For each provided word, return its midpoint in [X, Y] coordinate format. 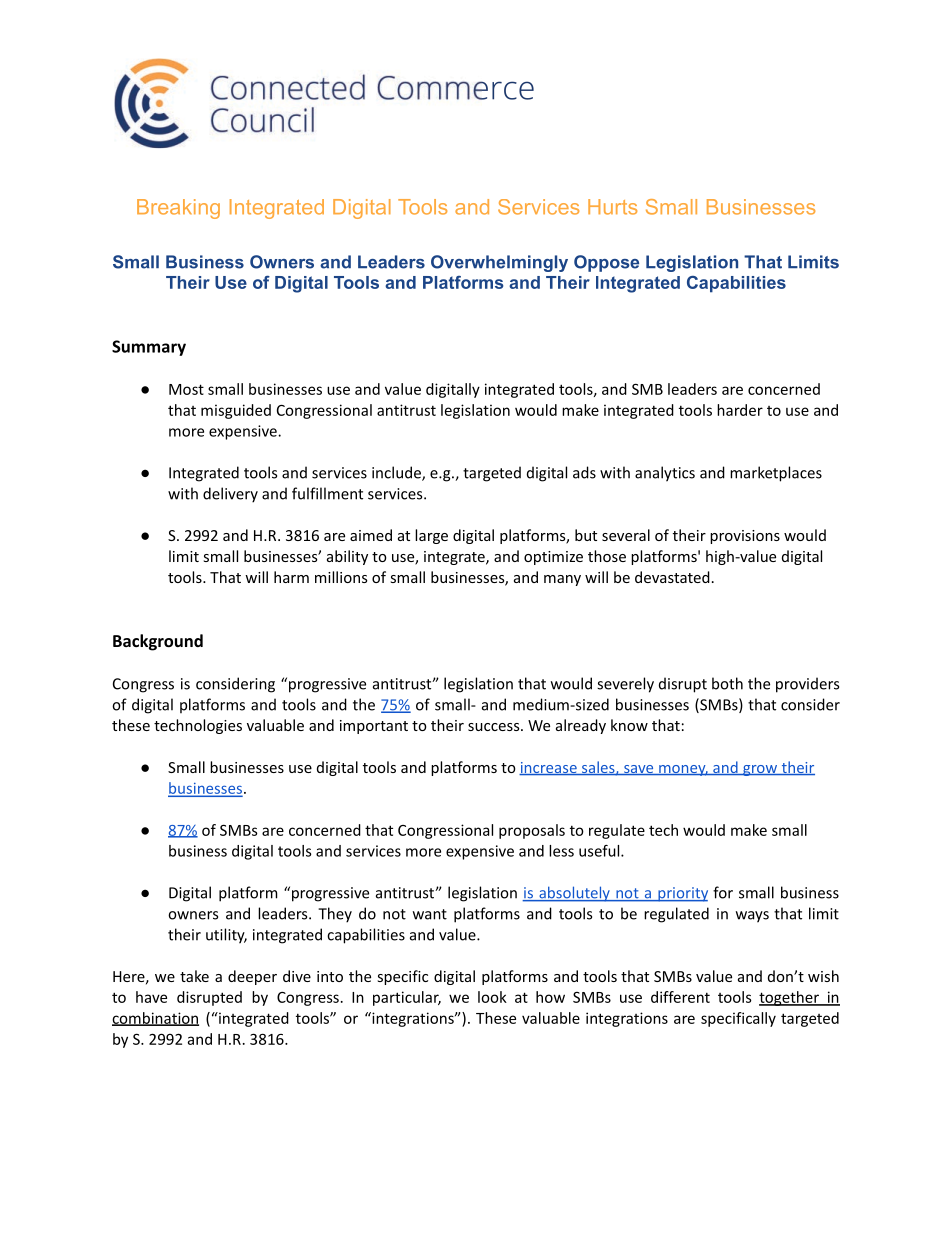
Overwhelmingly [499, 263]
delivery [230, 495]
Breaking [178, 209]
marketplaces [776, 474]
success [493, 727]
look [492, 997]
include [397, 473]
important [374, 727]
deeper [252, 977]
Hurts [612, 207]
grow [759, 770]
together [790, 998]
